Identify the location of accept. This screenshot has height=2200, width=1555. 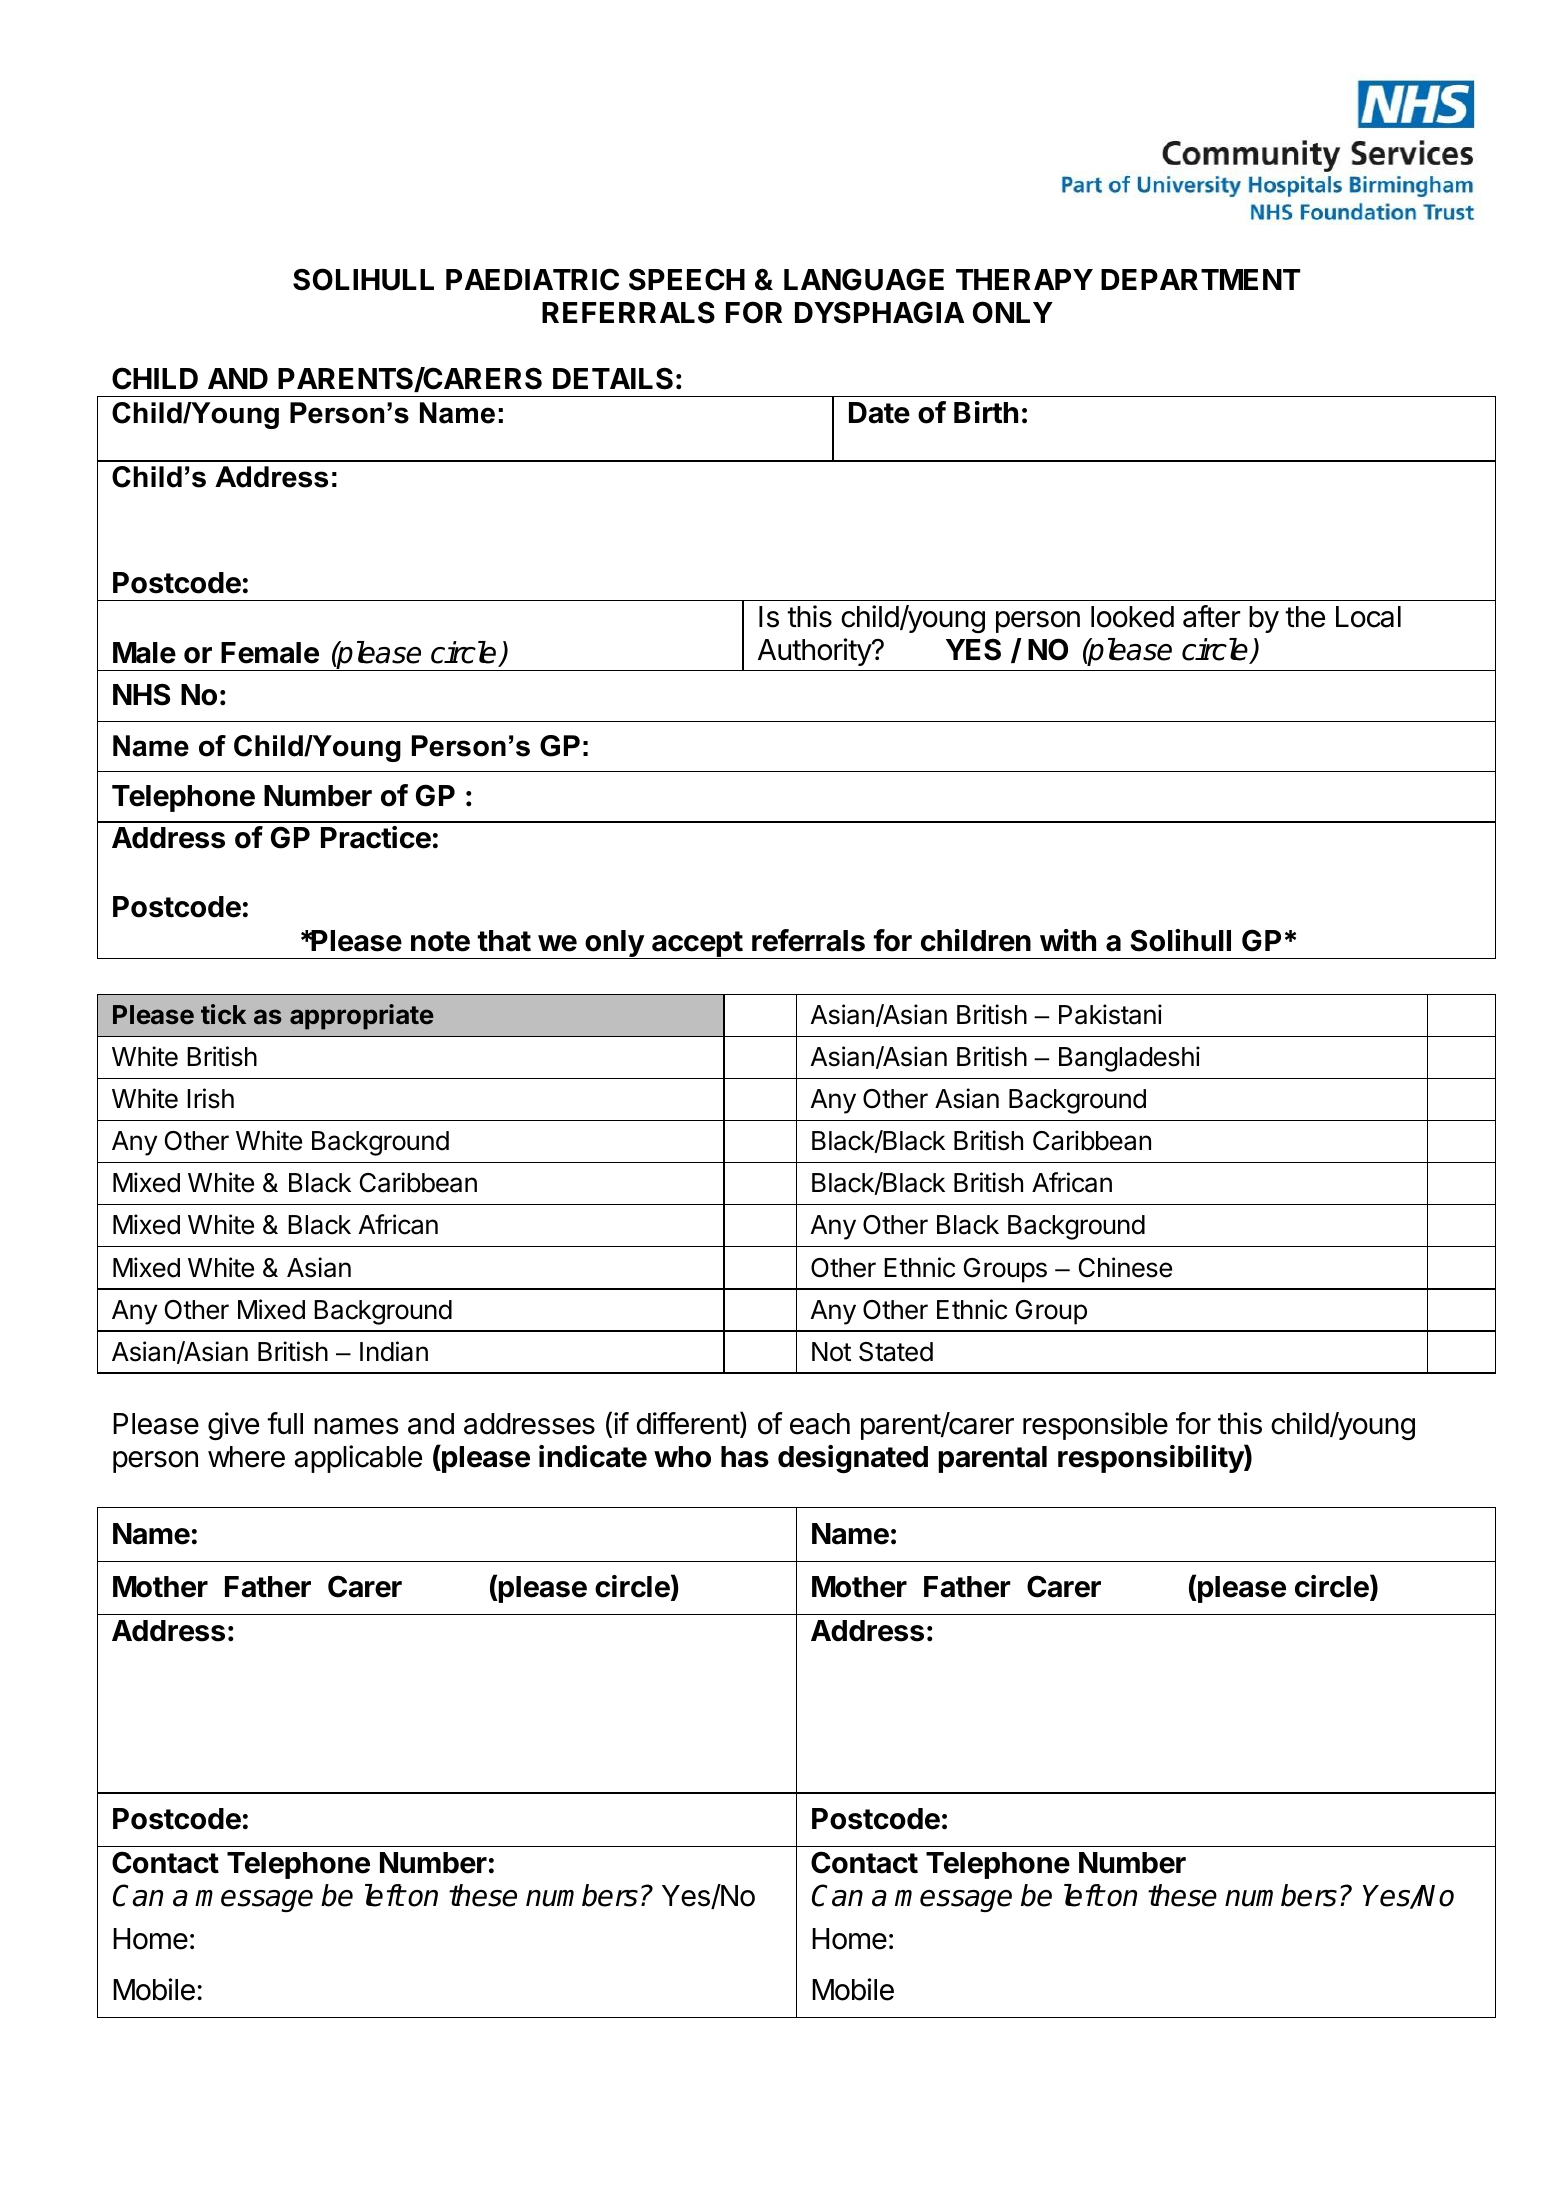
(697, 945).
